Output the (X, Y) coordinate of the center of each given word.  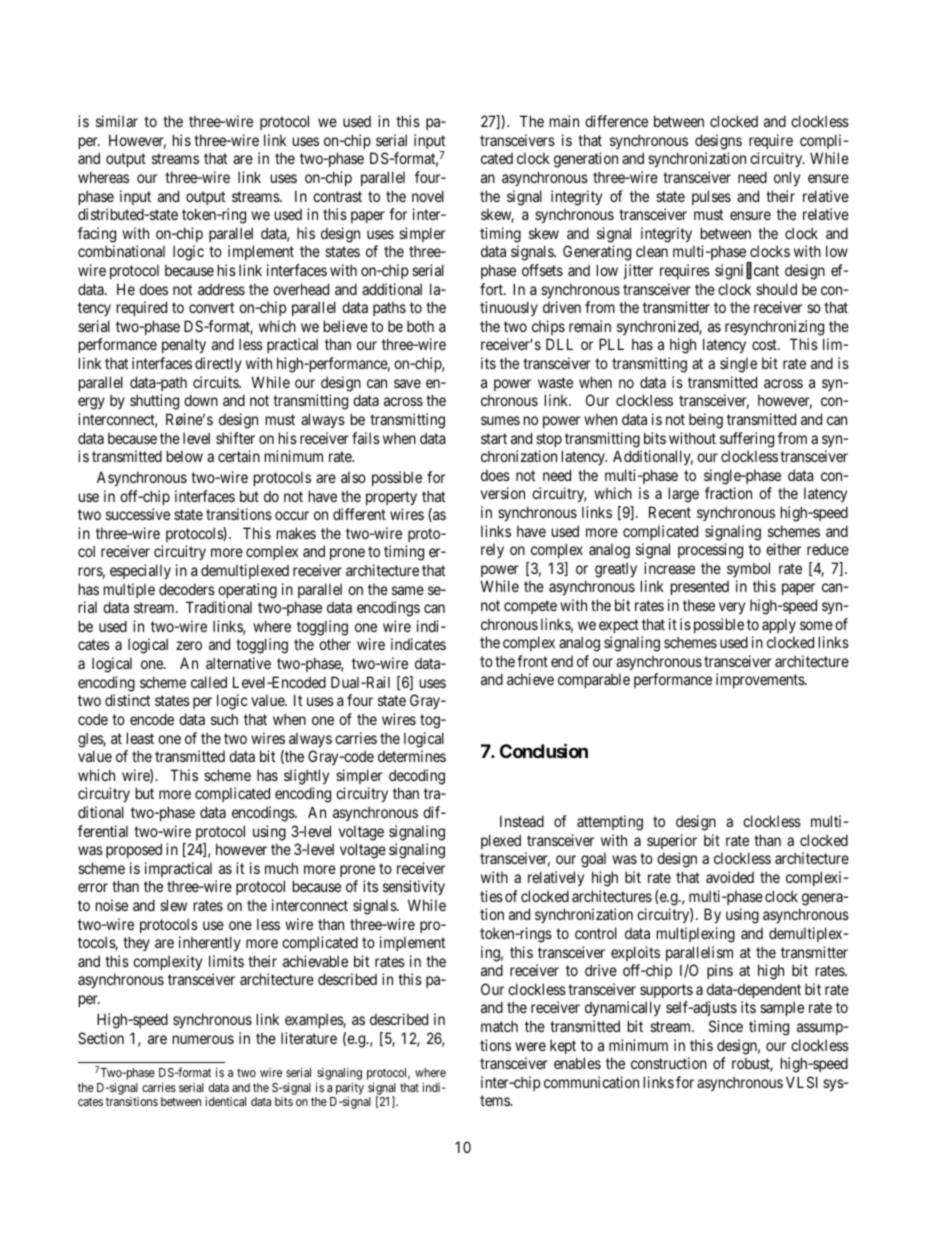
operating (247, 591)
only (787, 178)
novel (428, 196)
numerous (203, 1039)
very (732, 608)
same (408, 590)
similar (117, 121)
